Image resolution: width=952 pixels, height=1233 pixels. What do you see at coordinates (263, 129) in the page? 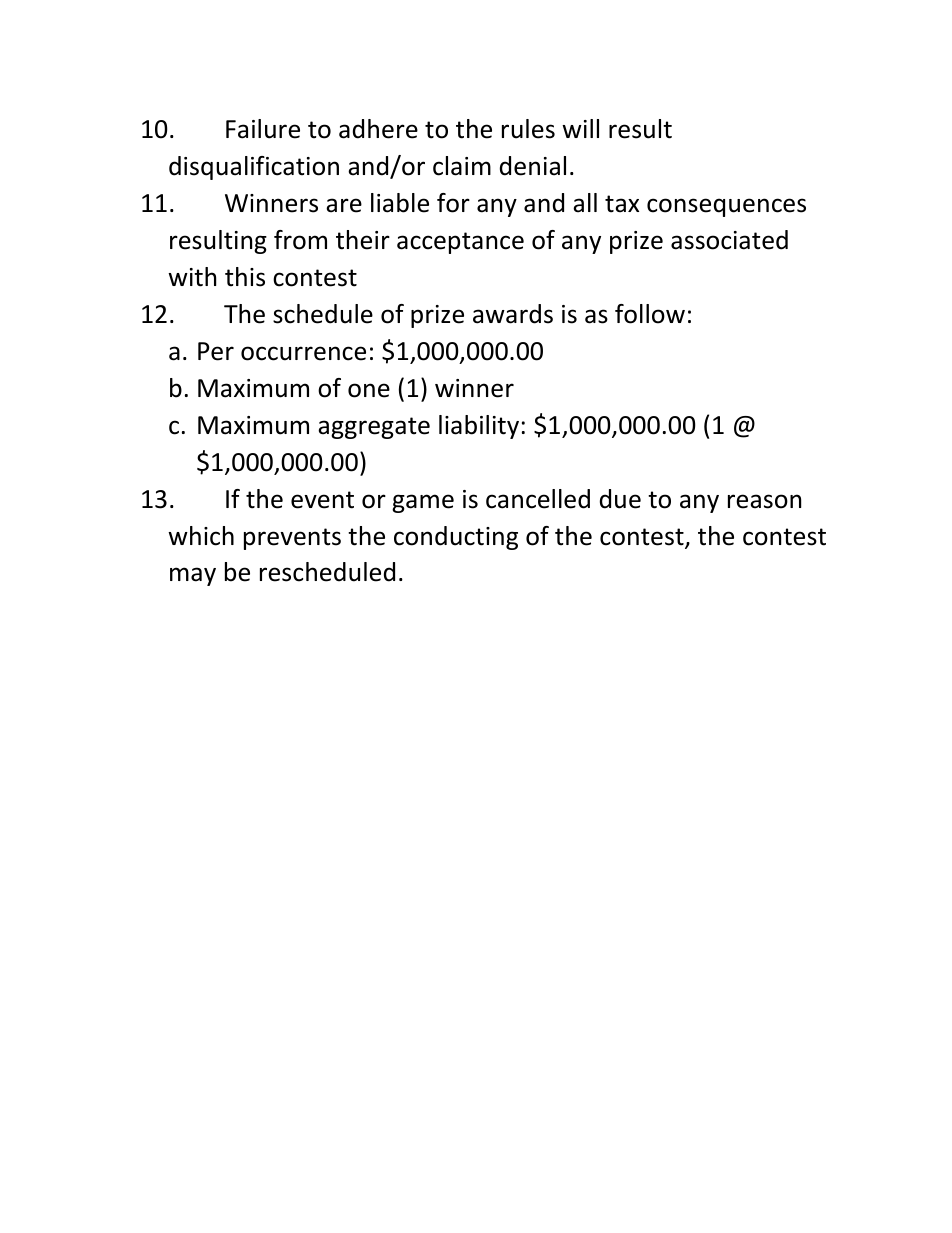
I see `Failure` at bounding box center [263, 129].
